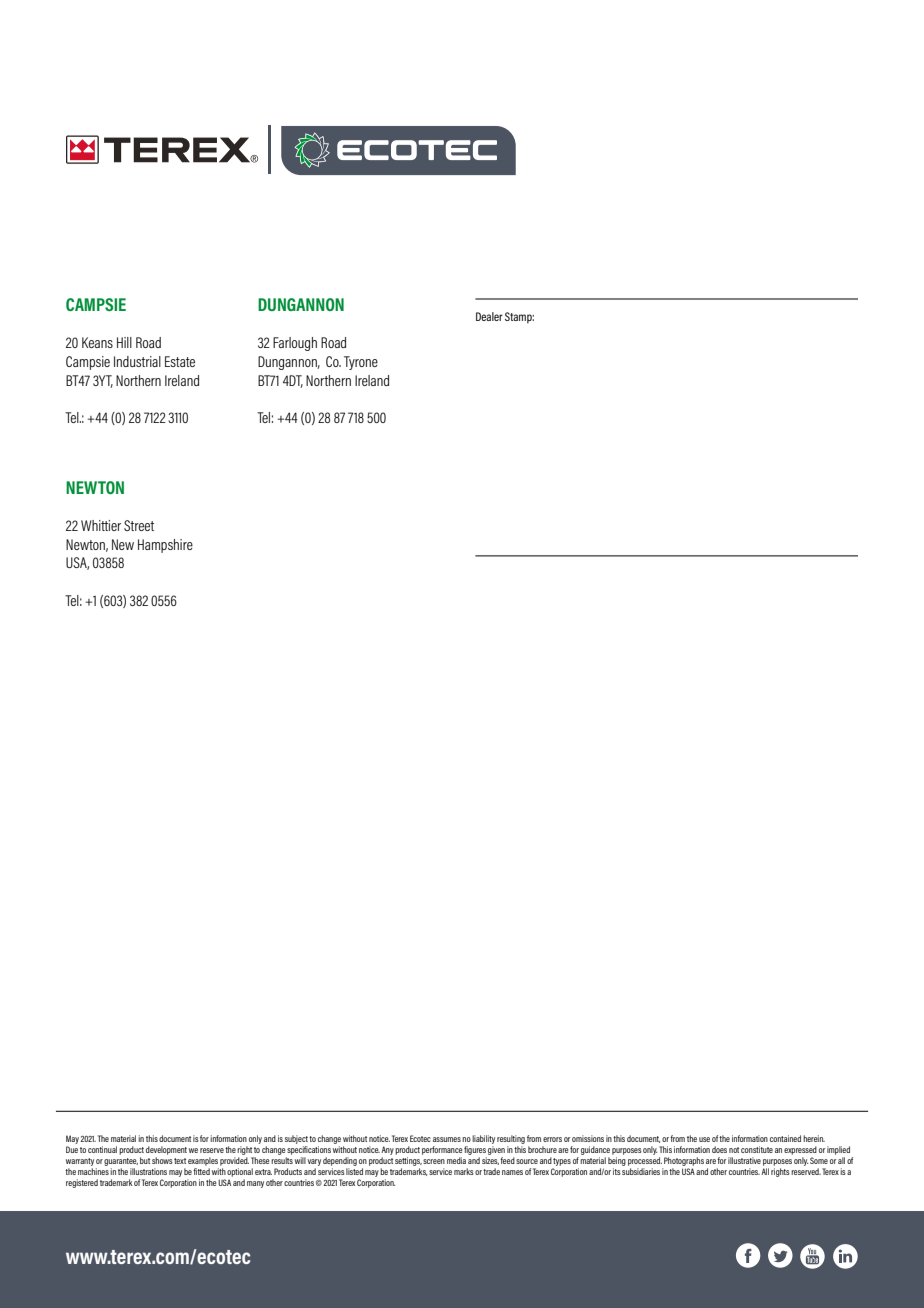 This screenshot has width=924, height=1308. What do you see at coordinates (162, 1160) in the screenshot?
I see `shows` at bounding box center [162, 1160].
